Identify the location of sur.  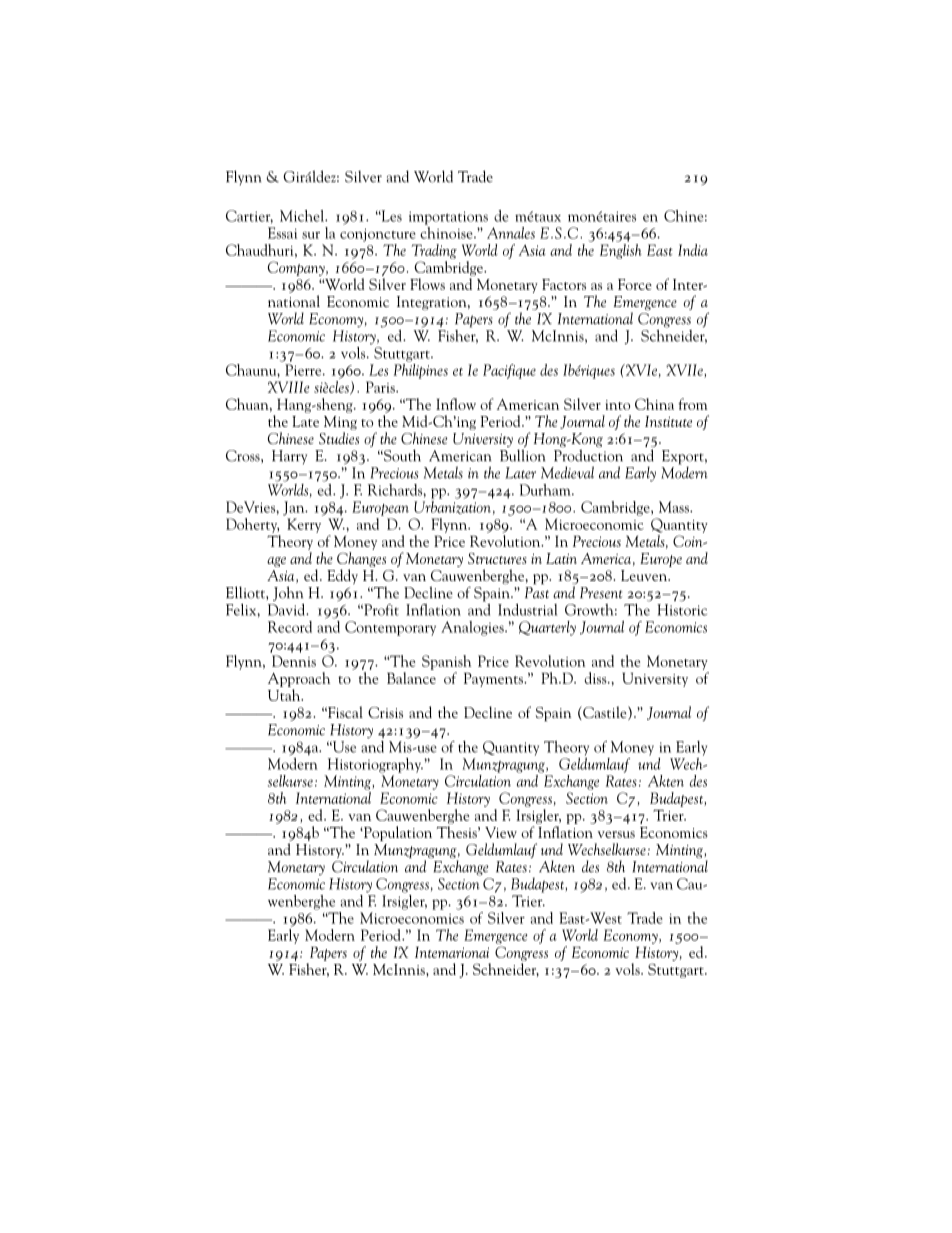
(311, 235).
